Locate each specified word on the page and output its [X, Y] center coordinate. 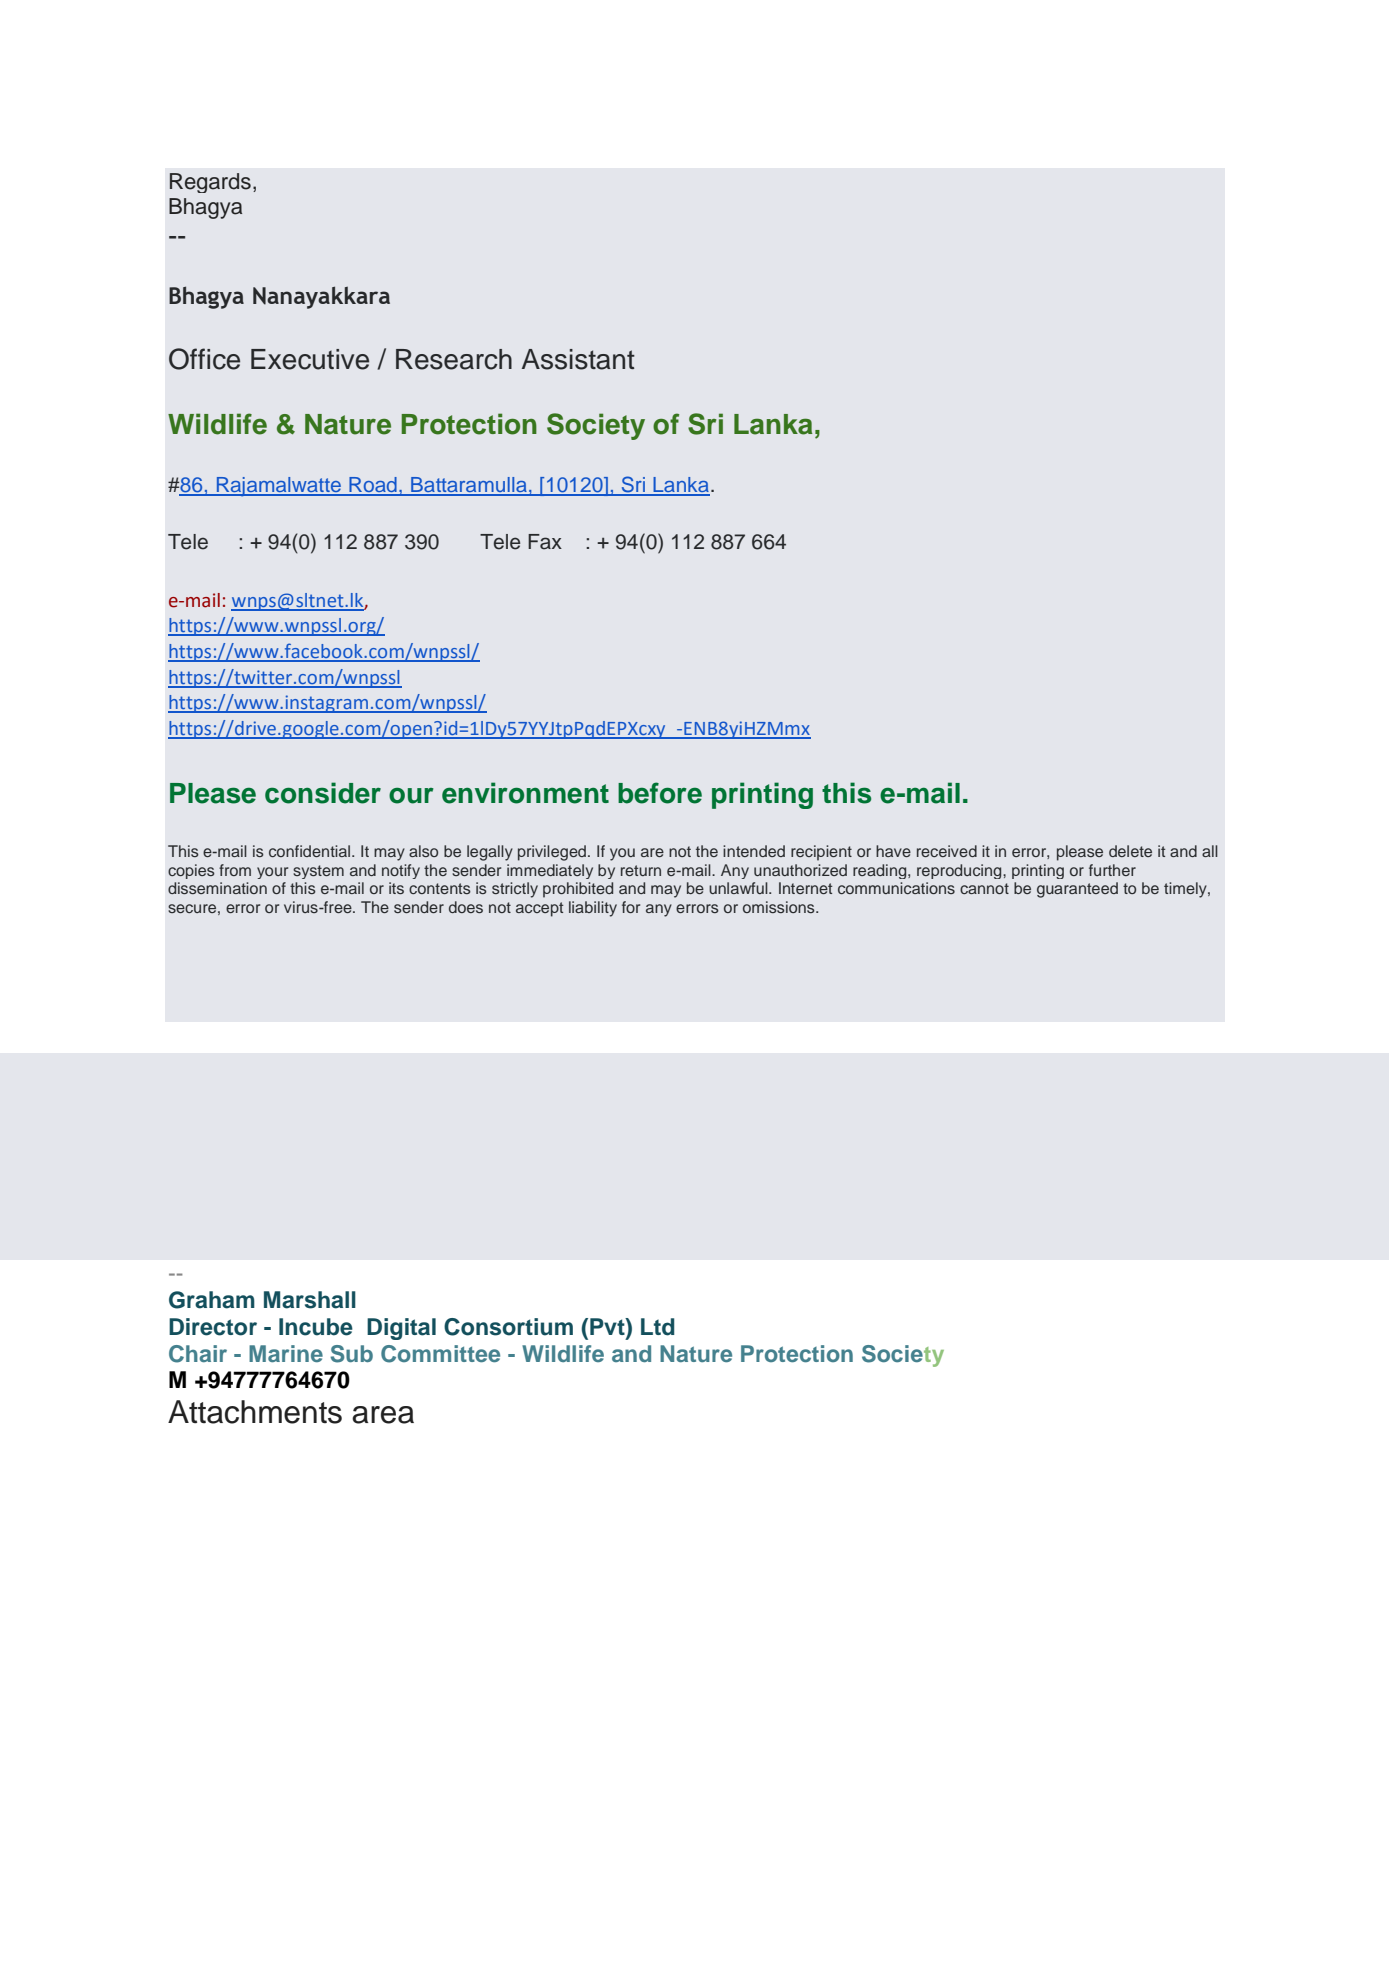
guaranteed [1077, 890]
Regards [210, 183]
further [1112, 870]
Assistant [578, 359]
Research [454, 359]
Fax [545, 542]
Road [373, 486]
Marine [286, 1353]
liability [593, 909]
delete [1130, 851]
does [466, 907]
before [660, 793]
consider [323, 793]
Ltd [657, 1327]
